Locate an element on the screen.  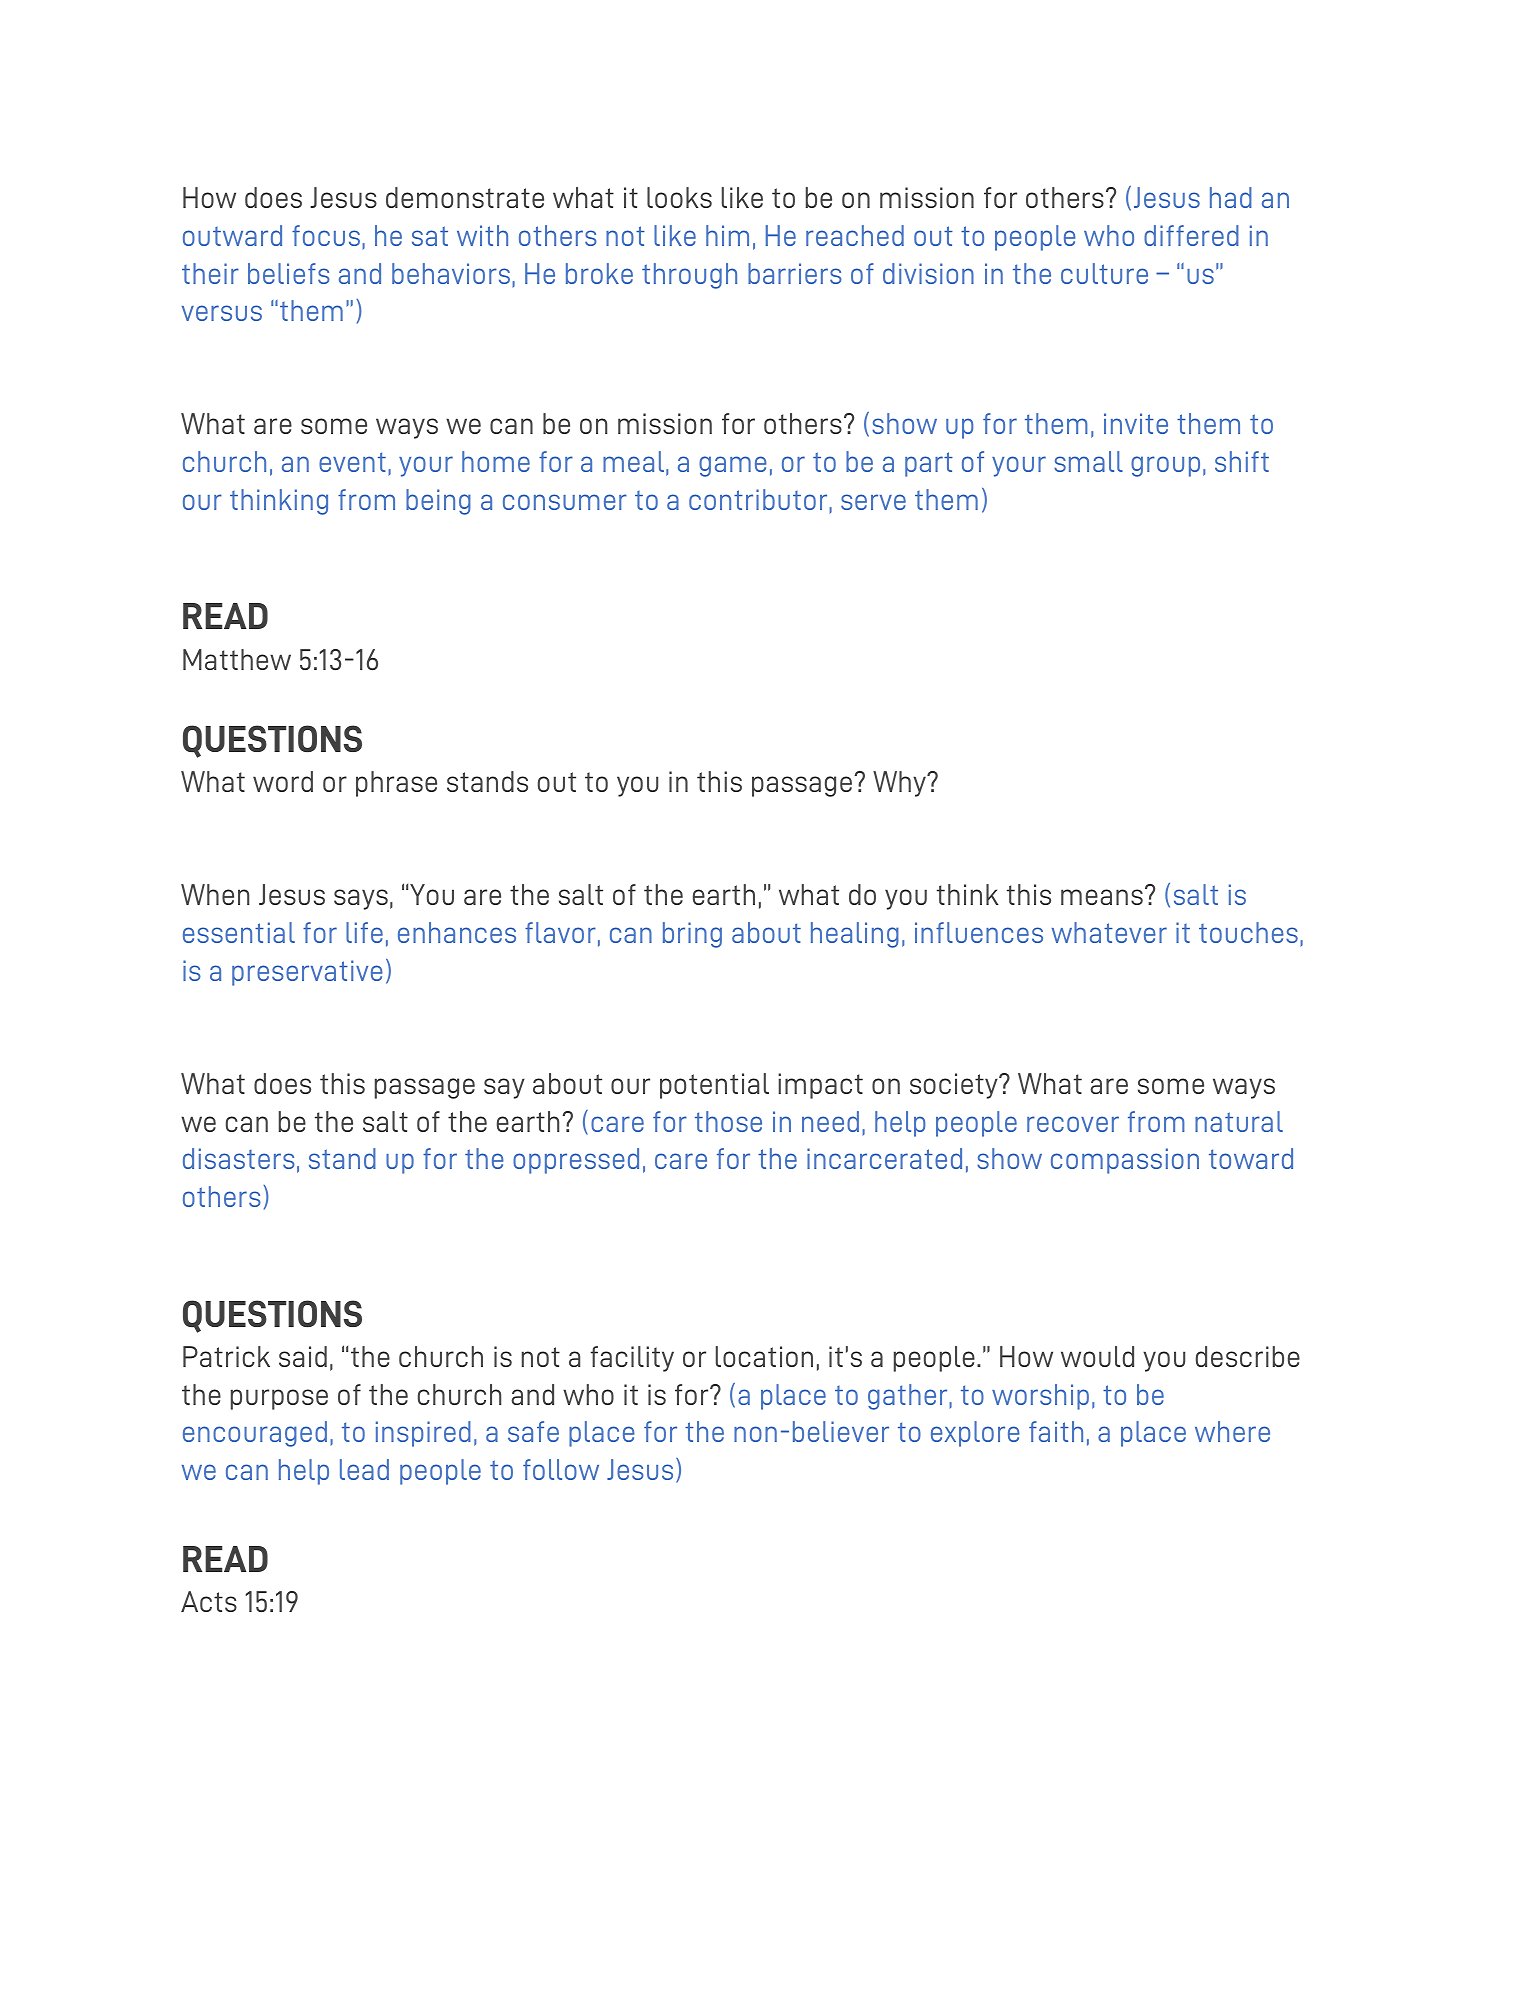
those is located at coordinates (728, 1121).
